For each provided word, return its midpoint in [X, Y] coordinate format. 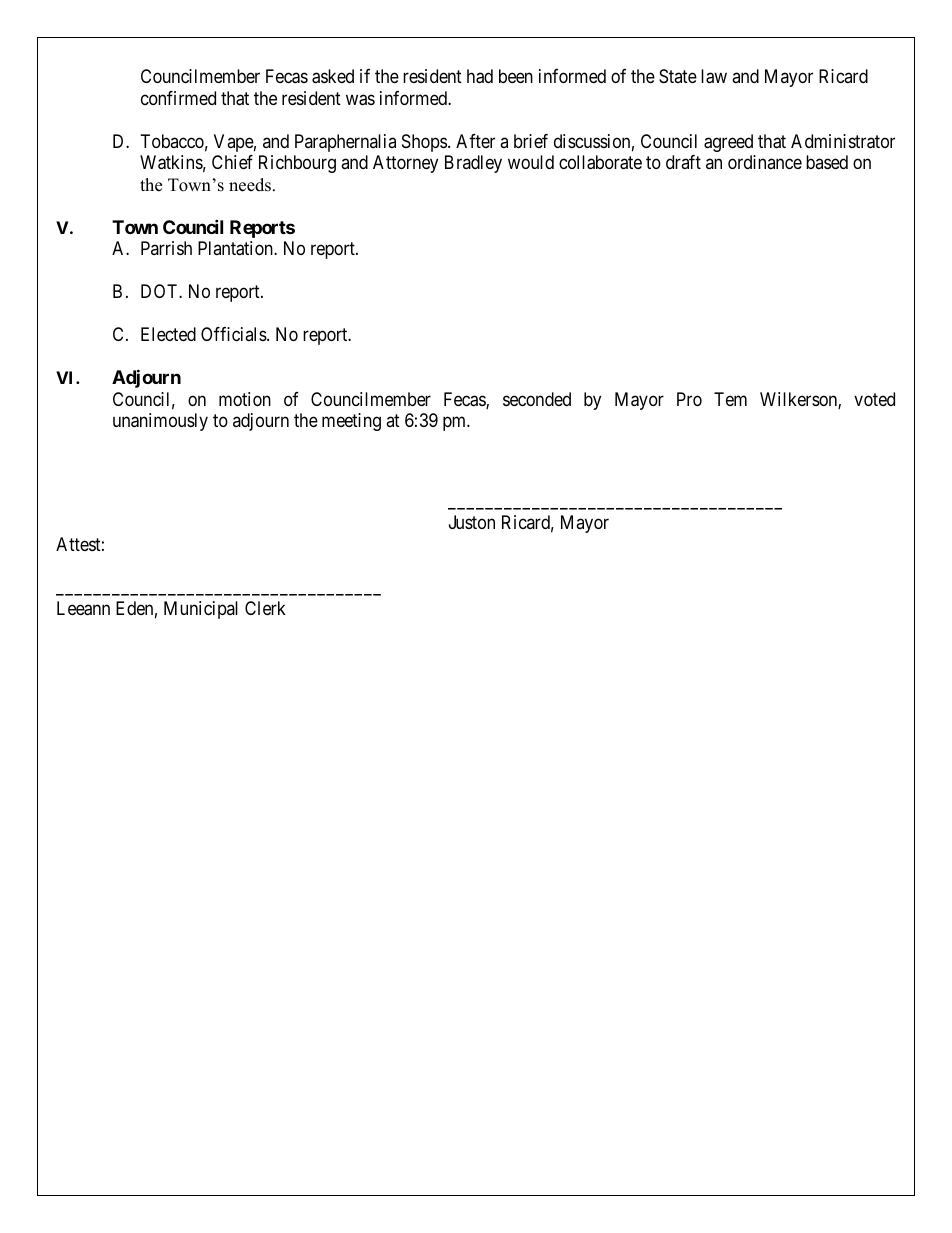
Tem [730, 399]
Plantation [236, 248]
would [531, 162]
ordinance [765, 162]
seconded [537, 399]
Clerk [265, 608]
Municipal [201, 610]
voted [874, 399]
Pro [689, 399]
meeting [351, 422]
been [516, 76]
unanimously [160, 422]
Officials [234, 334]
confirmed [178, 98]
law [714, 76]
